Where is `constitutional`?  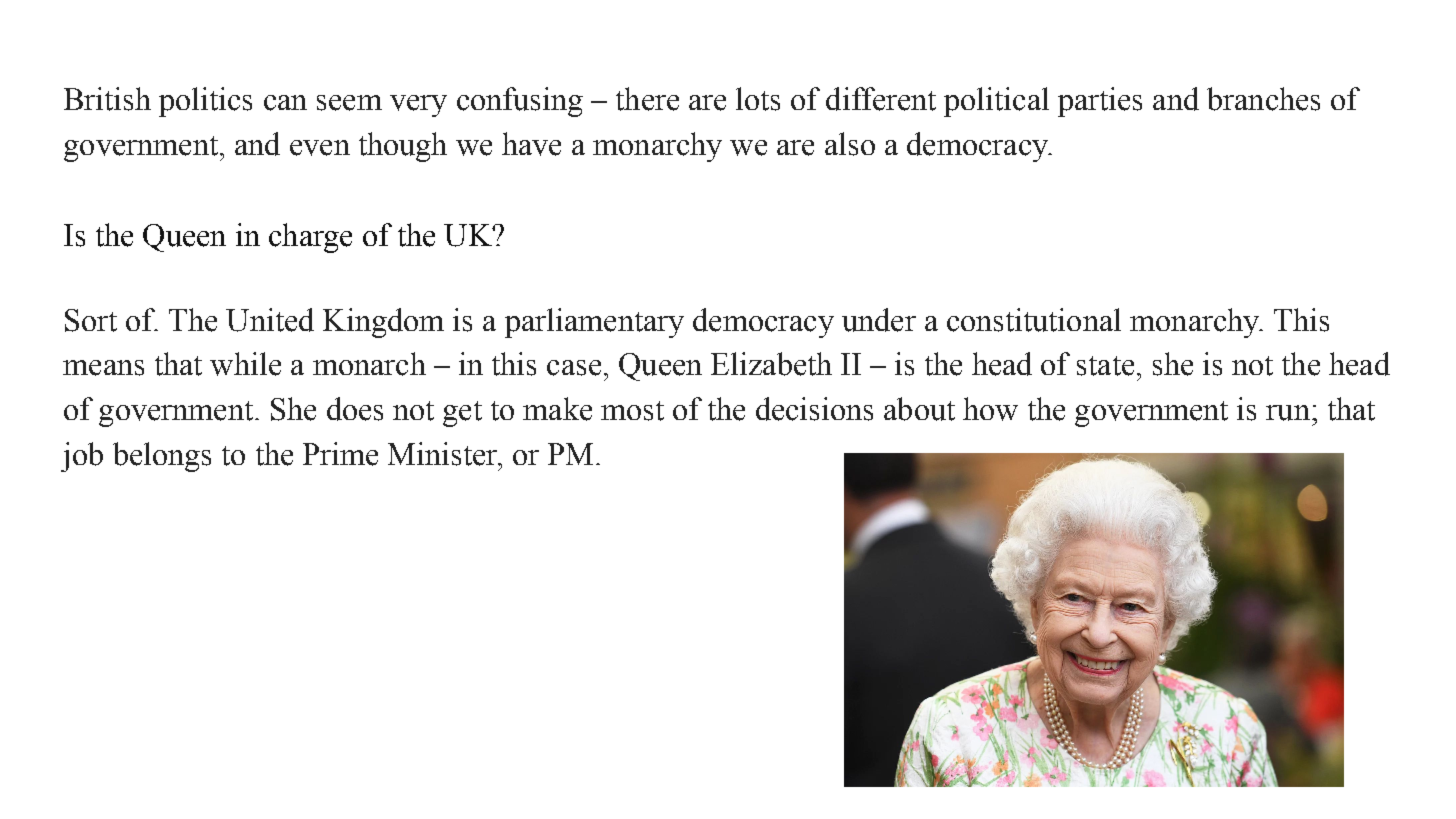
constitutional is located at coordinates (1034, 320).
